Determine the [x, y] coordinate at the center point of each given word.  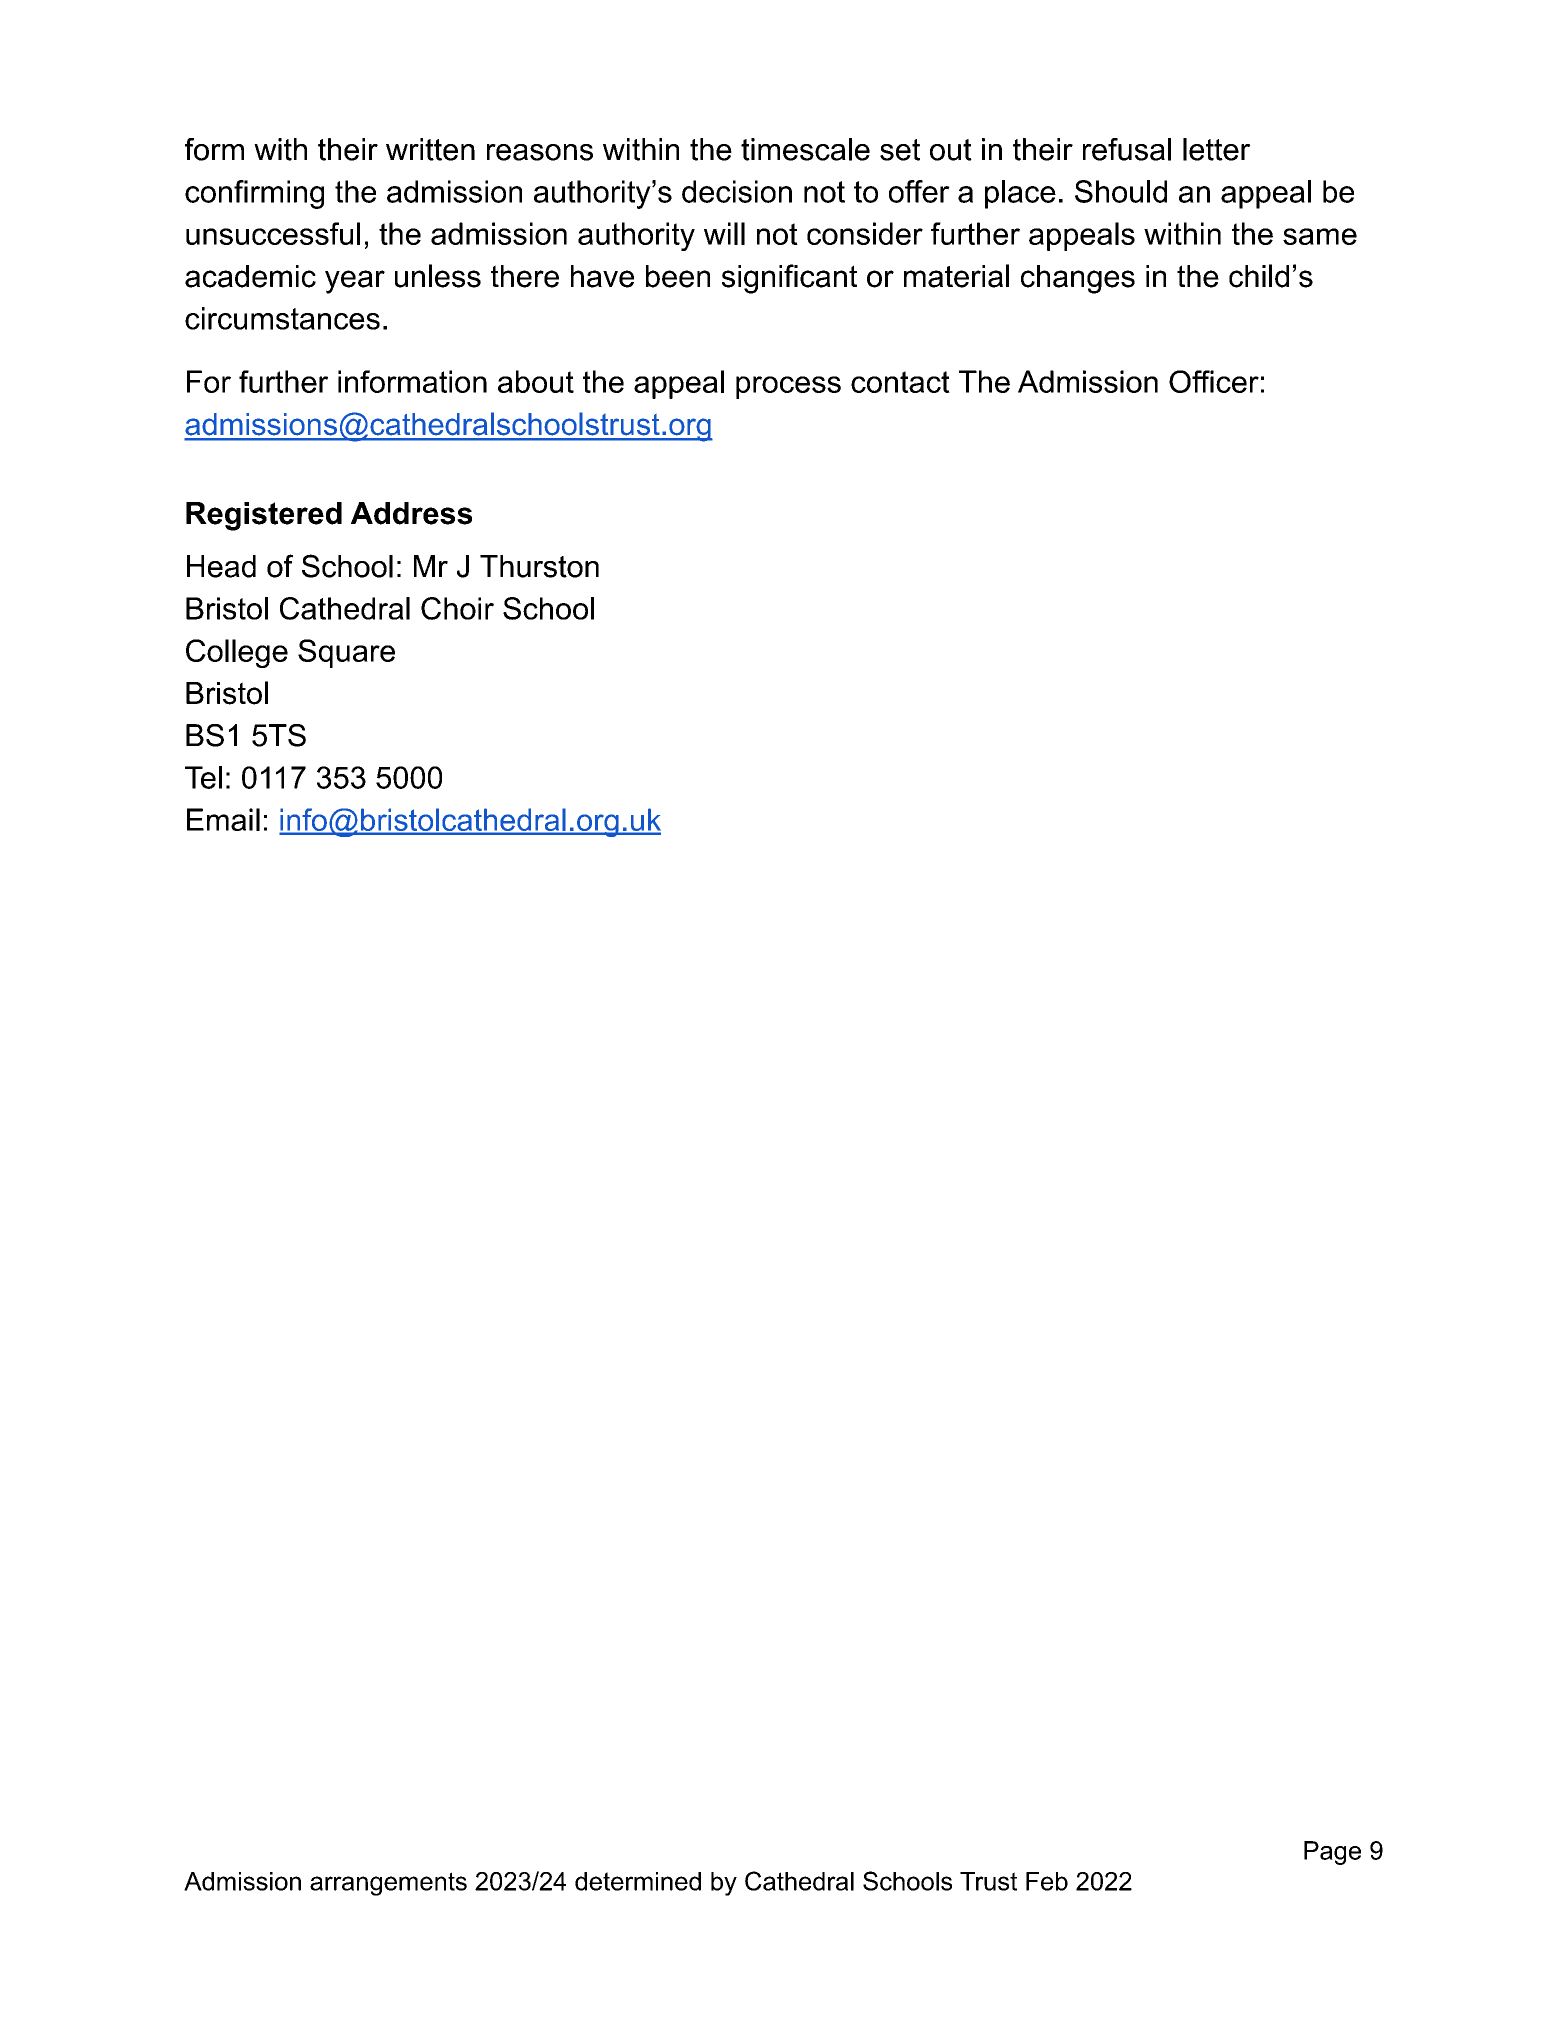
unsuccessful [273, 233]
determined [638, 1881]
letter [1216, 149]
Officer [1214, 381]
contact [900, 382]
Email [223, 819]
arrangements [388, 1884]
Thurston [539, 566]
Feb [1047, 1881]
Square [346, 653]
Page [1332, 1853]
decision [737, 191]
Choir [457, 608]
